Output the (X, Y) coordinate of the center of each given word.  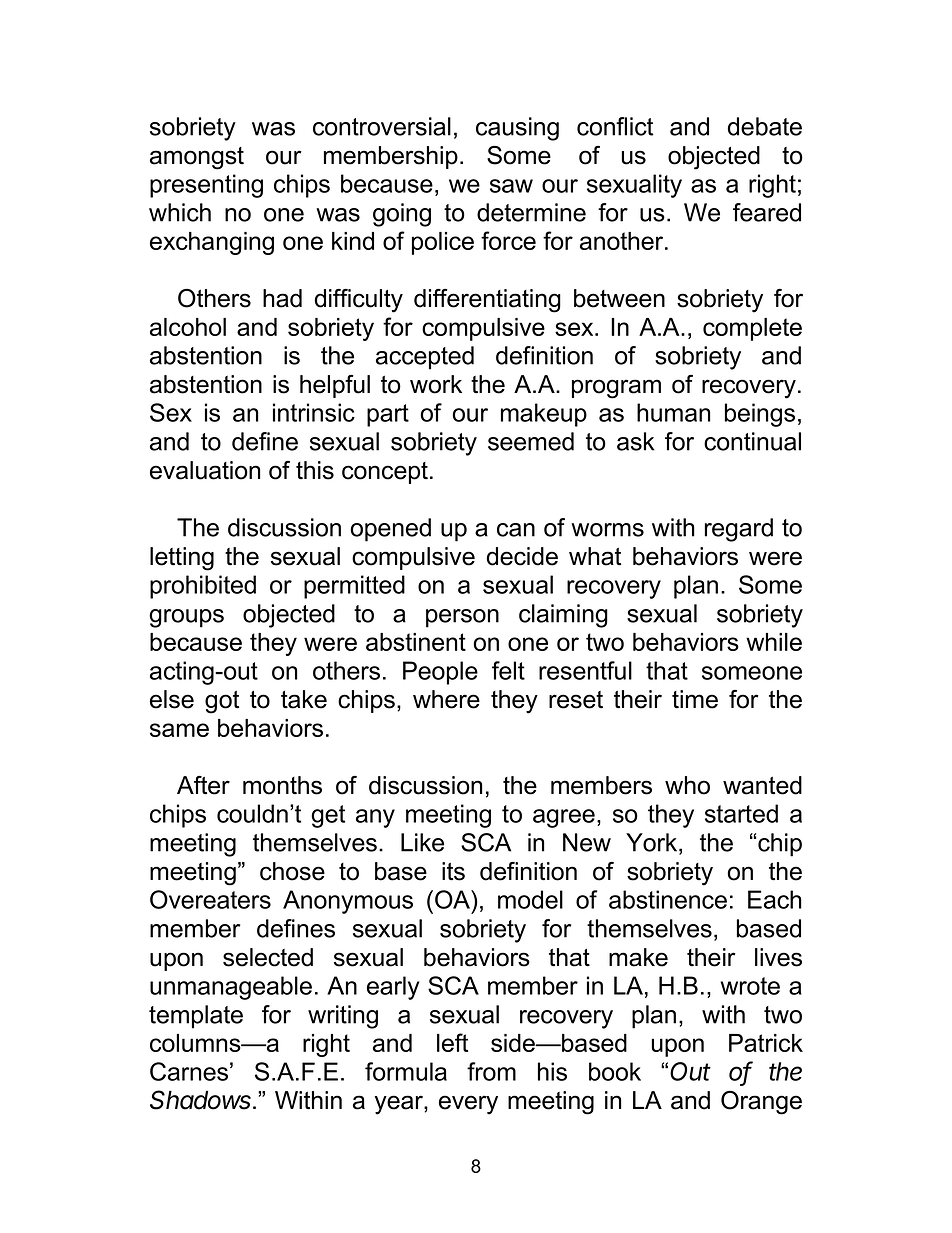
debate (765, 126)
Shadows (202, 1100)
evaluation (205, 470)
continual (752, 441)
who (687, 785)
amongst (197, 158)
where (446, 699)
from (491, 1071)
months (282, 785)
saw (511, 186)
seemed (531, 441)
